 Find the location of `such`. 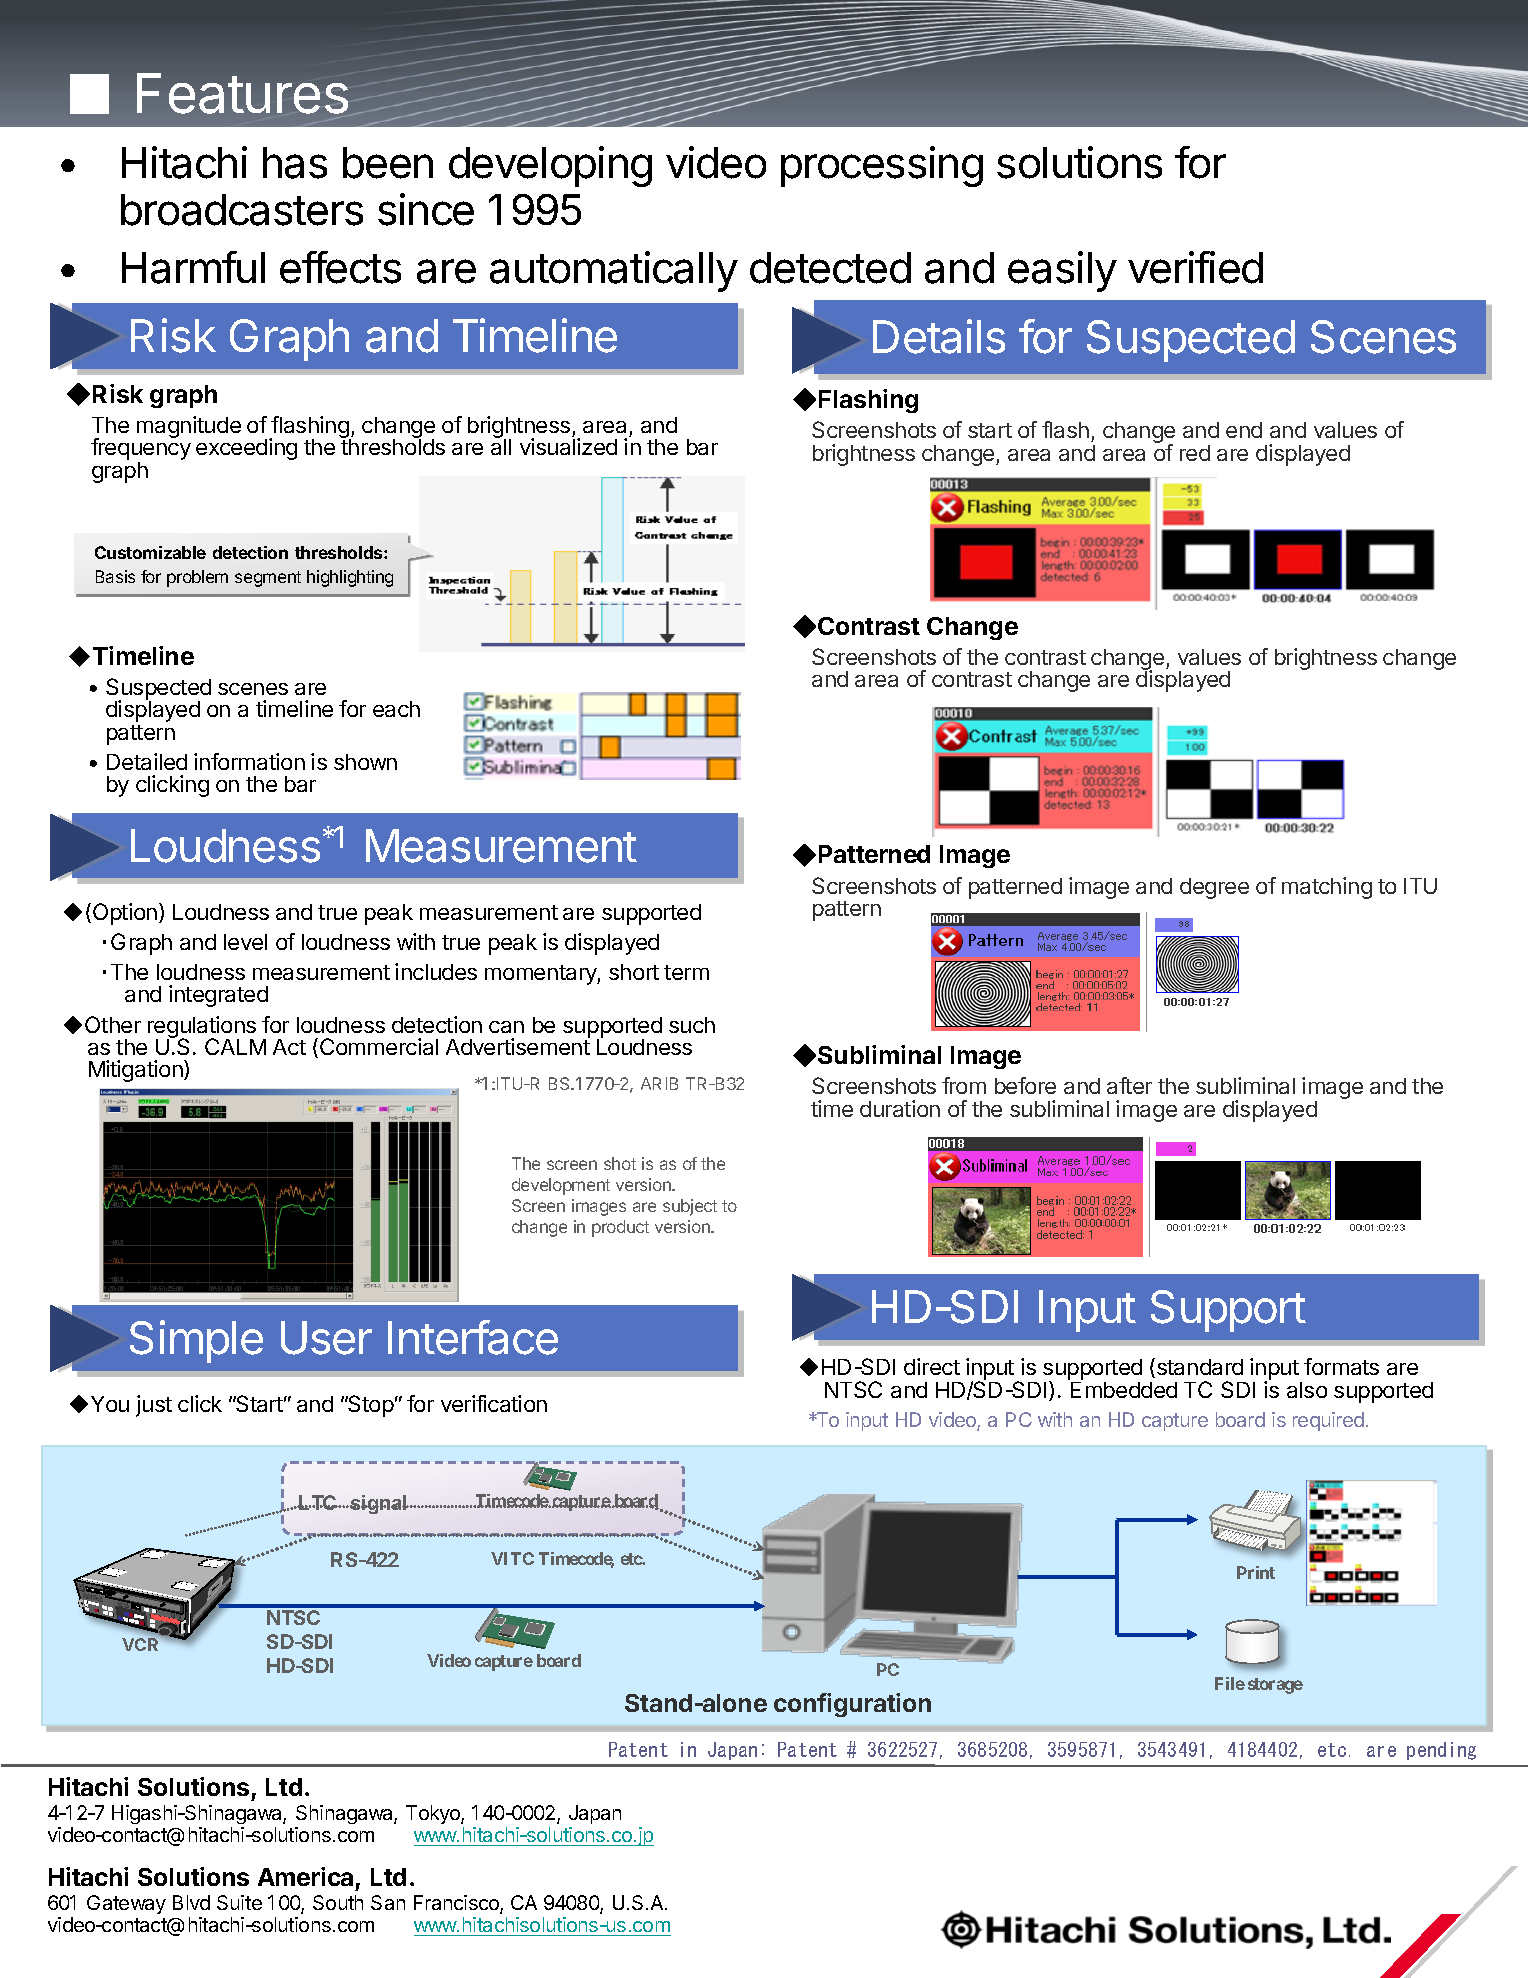

such is located at coordinates (692, 1025).
